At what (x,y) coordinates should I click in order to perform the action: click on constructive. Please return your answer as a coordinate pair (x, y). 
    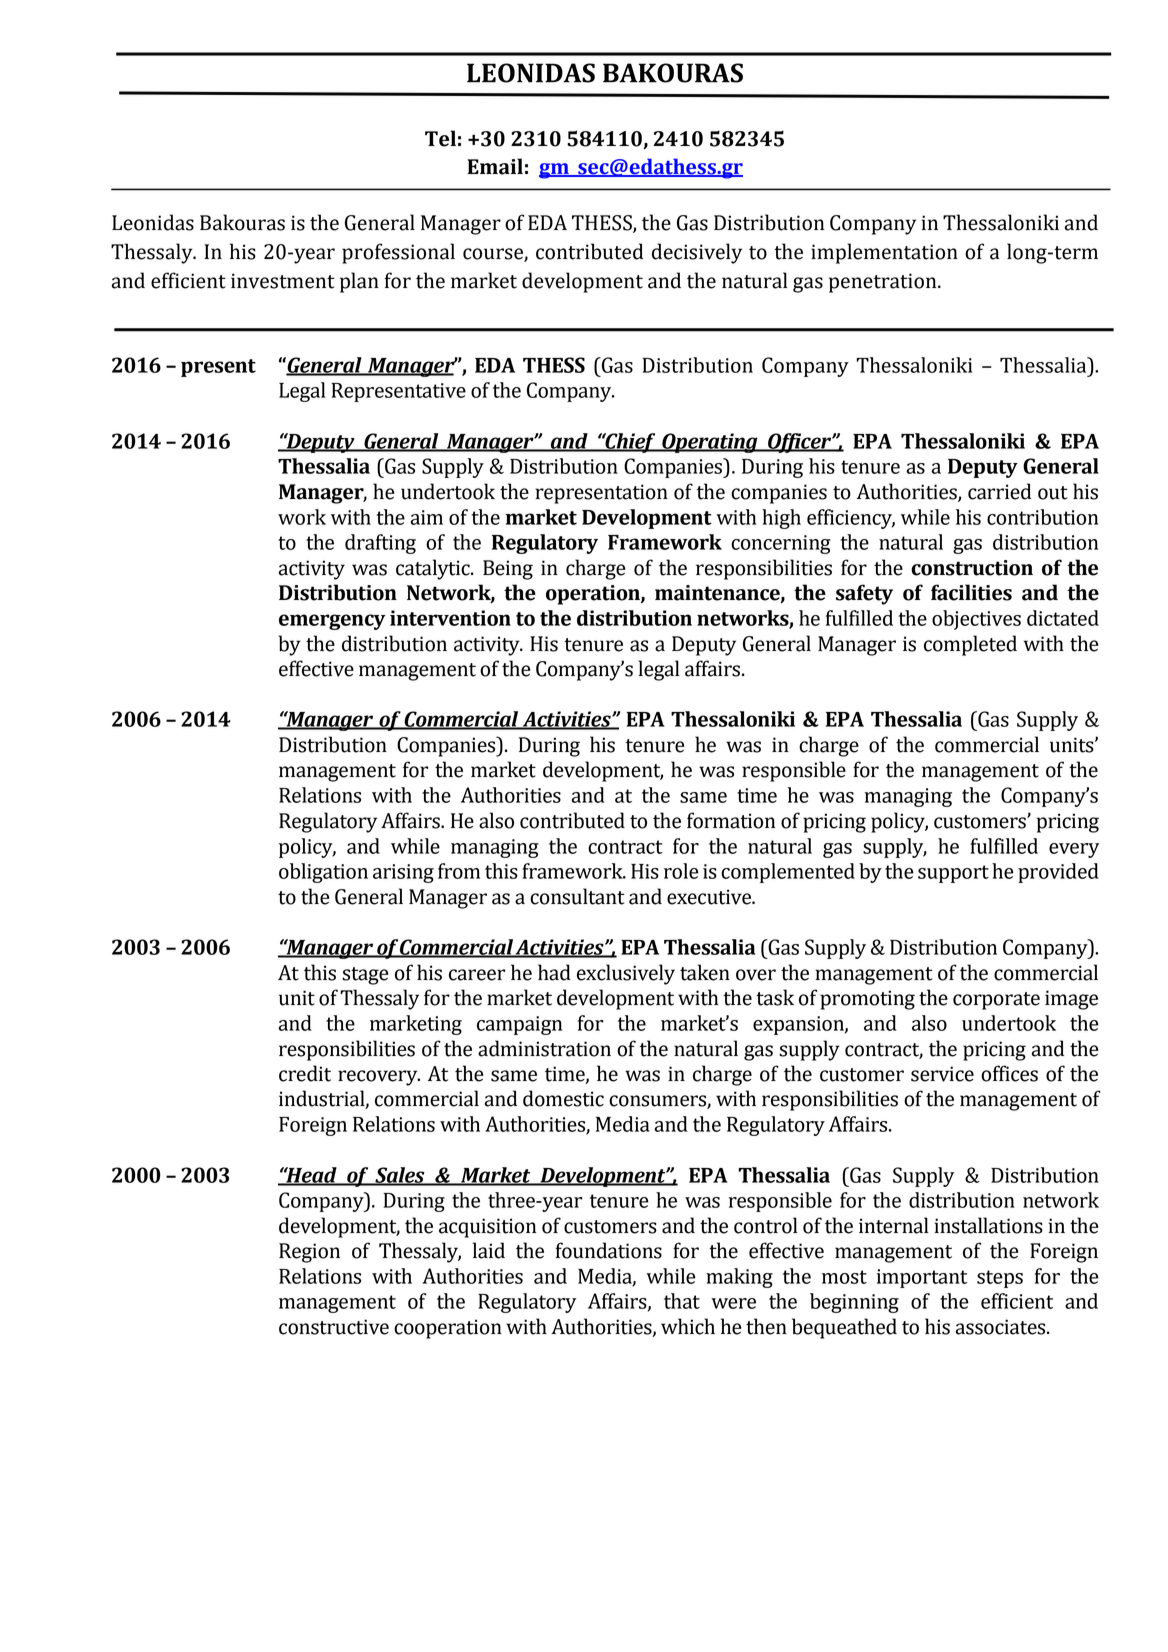
    Looking at the image, I should click on (334, 1327).
